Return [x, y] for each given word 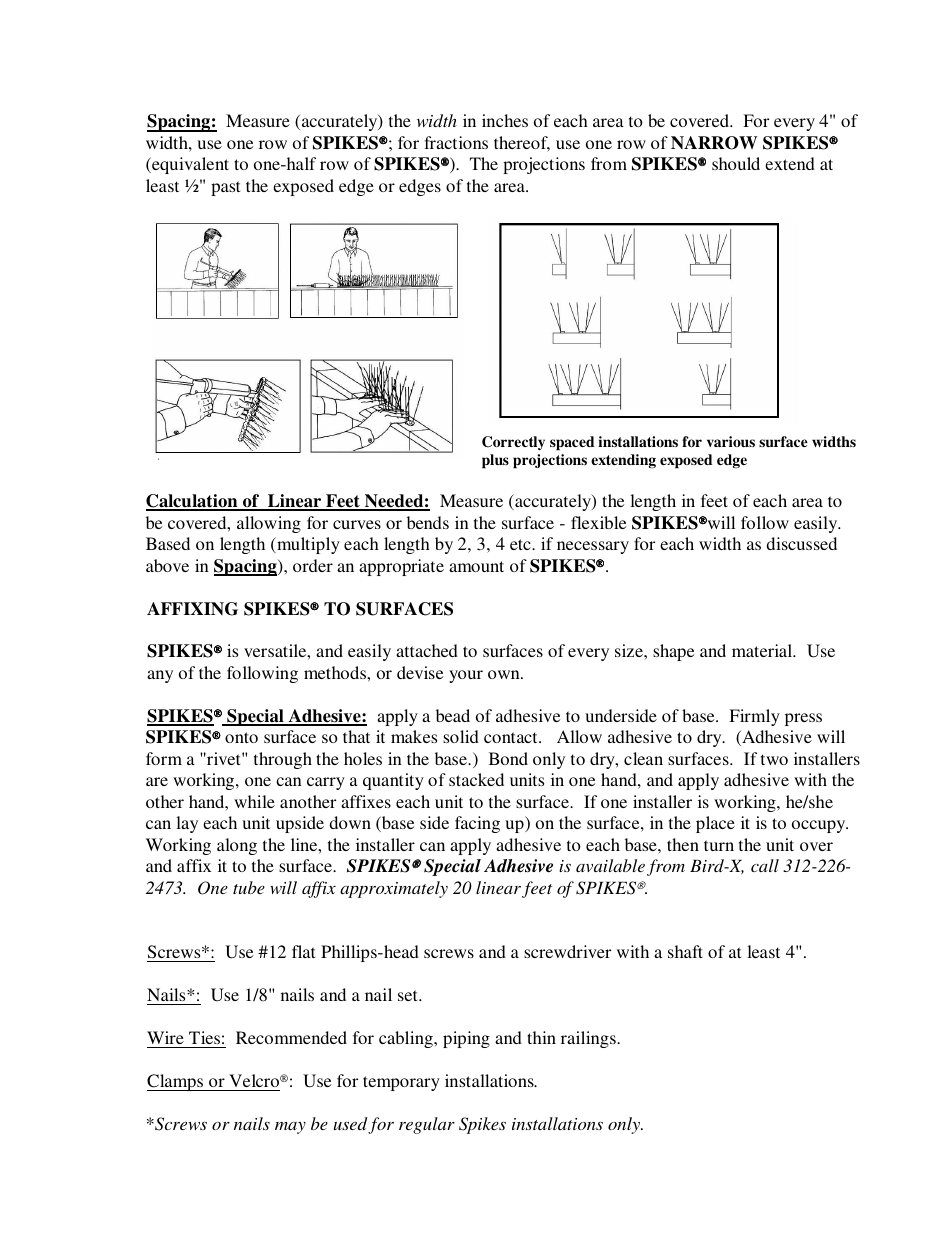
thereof [522, 144]
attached [427, 650]
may [290, 1128]
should [736, 163]
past [225, 188]
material [763, 650]
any [160, 676]
